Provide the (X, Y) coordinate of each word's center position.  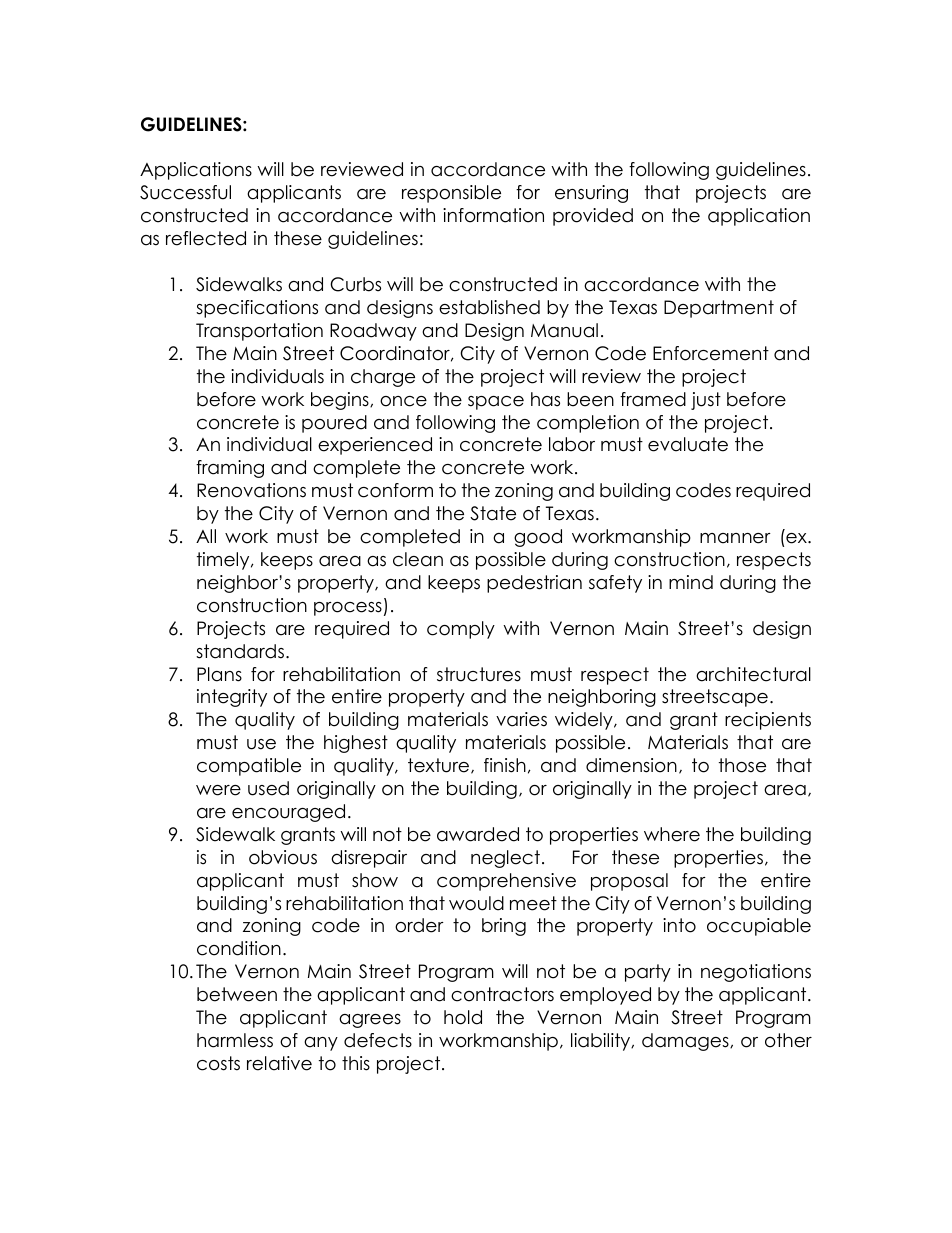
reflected (206, 238)
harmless (235, 1040)
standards (240, 651)
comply (461, 630)
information (493, 215)
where (672, 834)
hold (463, 1017)
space (496, 403)
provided (593, 217)
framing (230, 469)
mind (691, 582)
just (706, 401)
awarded (478, 834)
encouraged (288, 813)
